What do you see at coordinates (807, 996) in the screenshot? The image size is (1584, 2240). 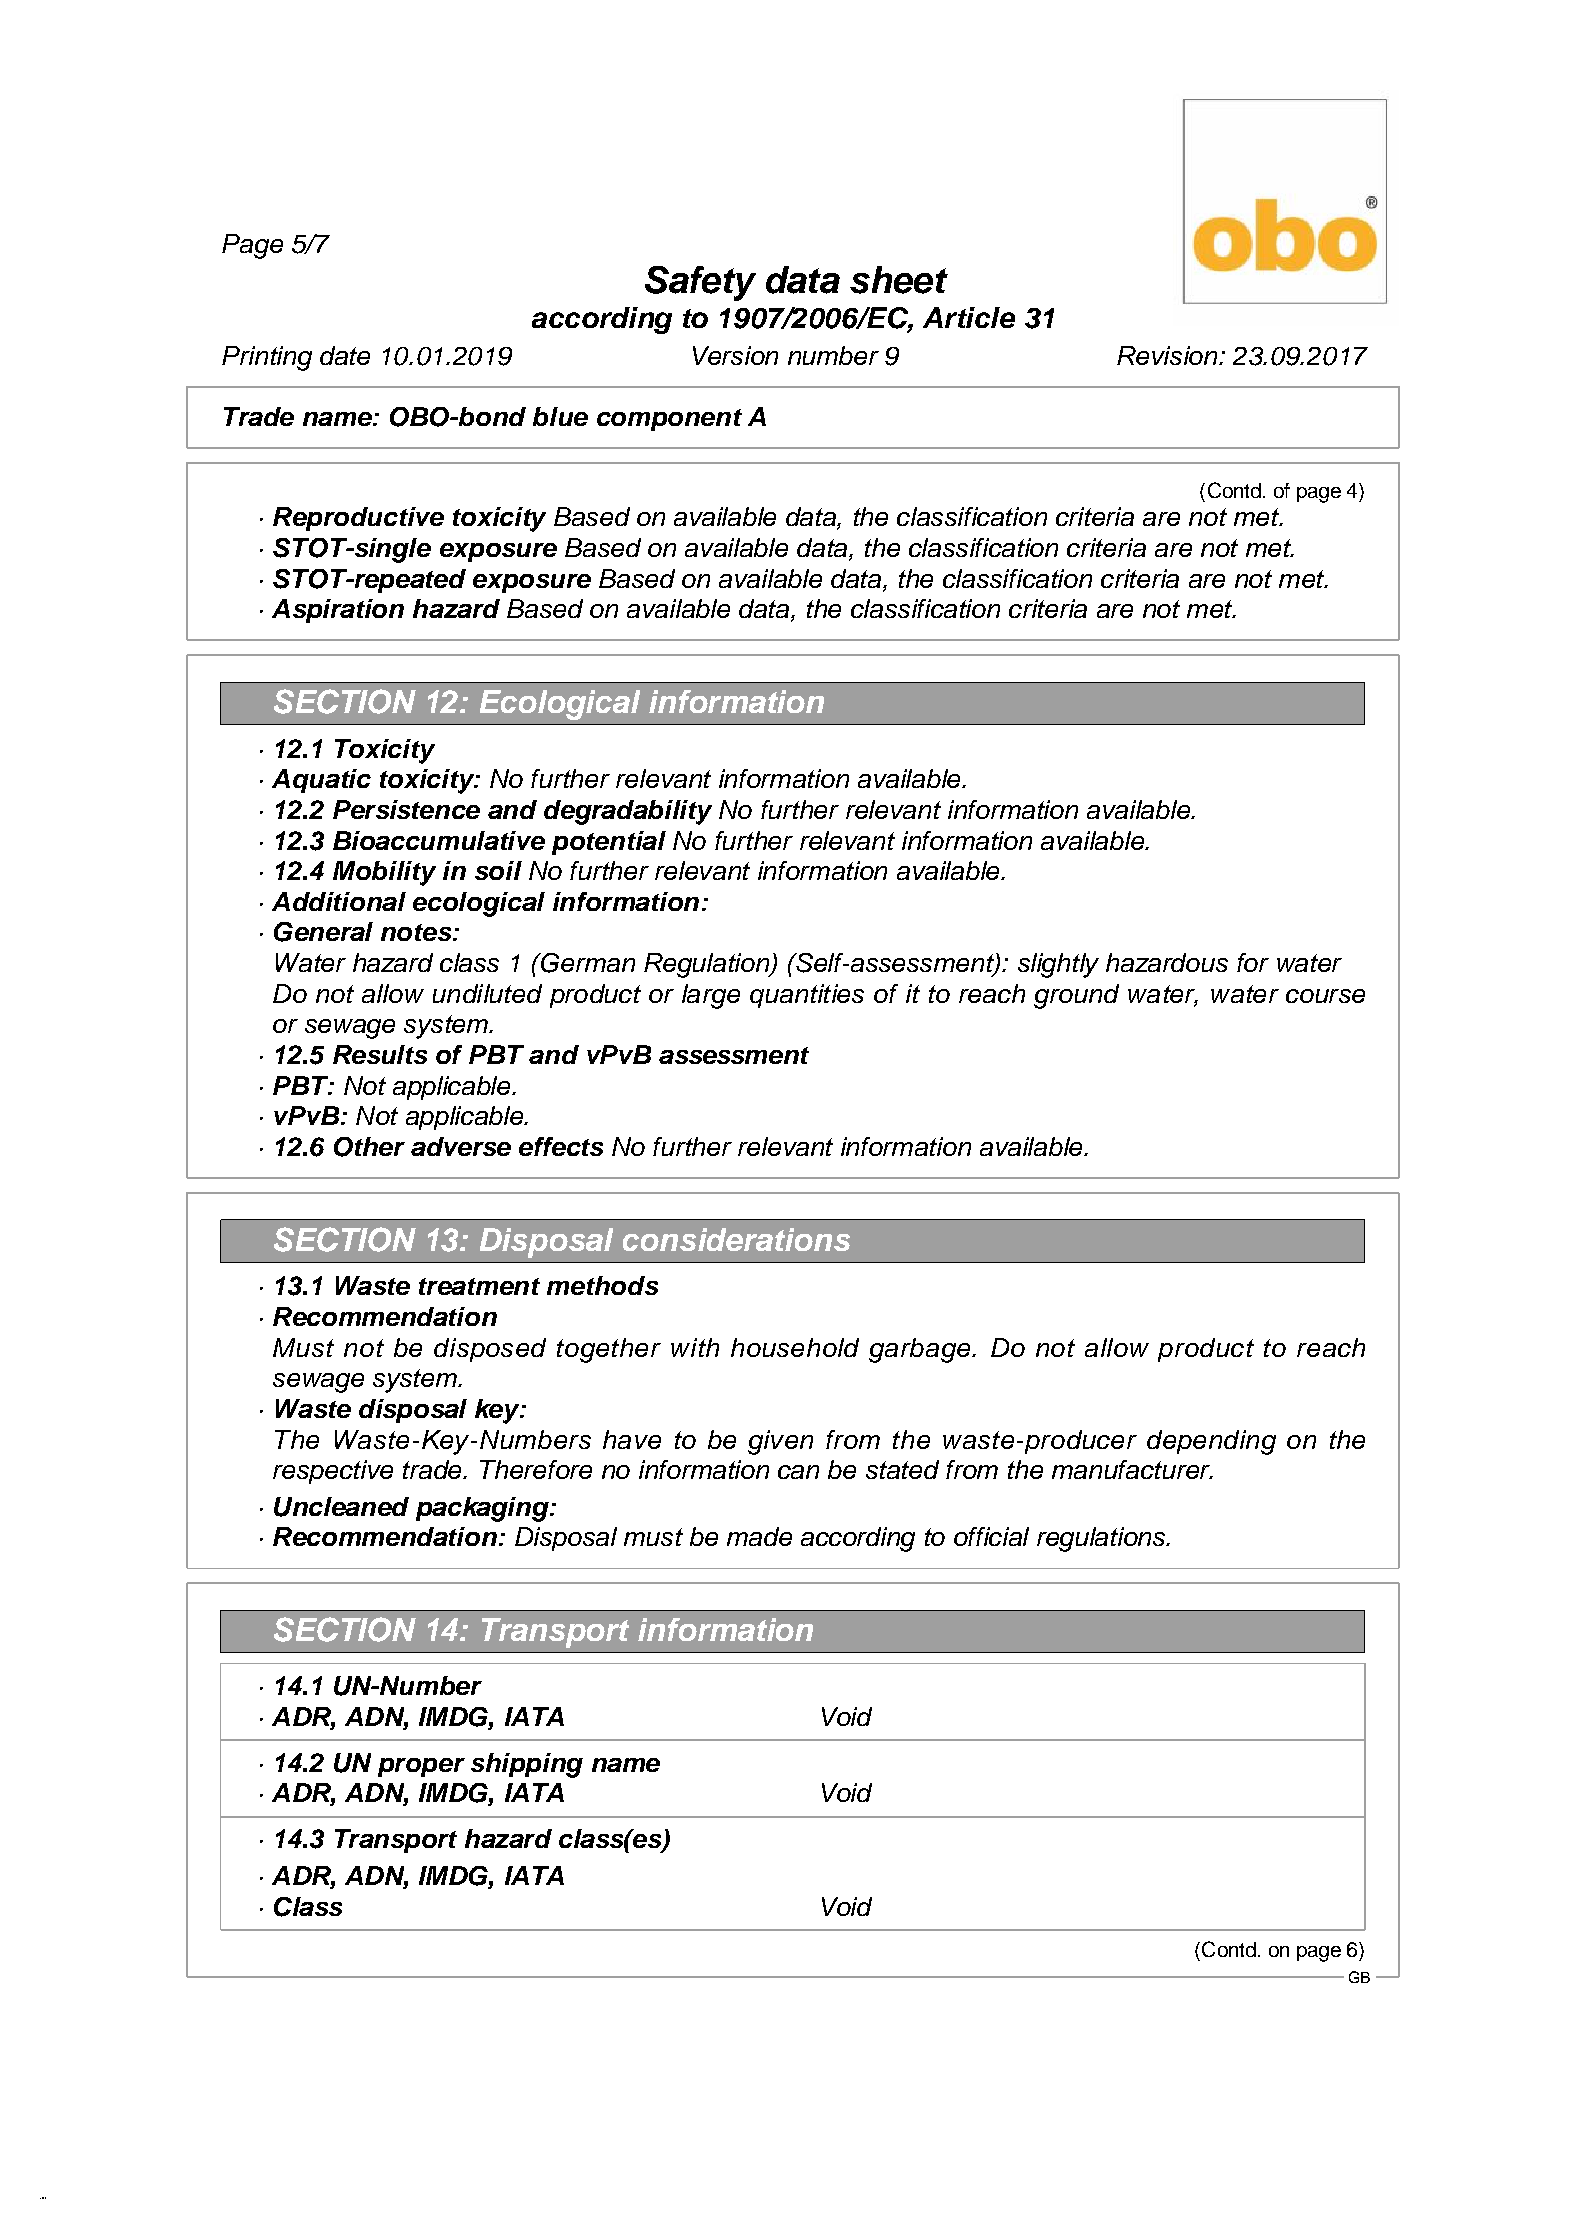 I see `quantities` at bounding box center [807, 996].
